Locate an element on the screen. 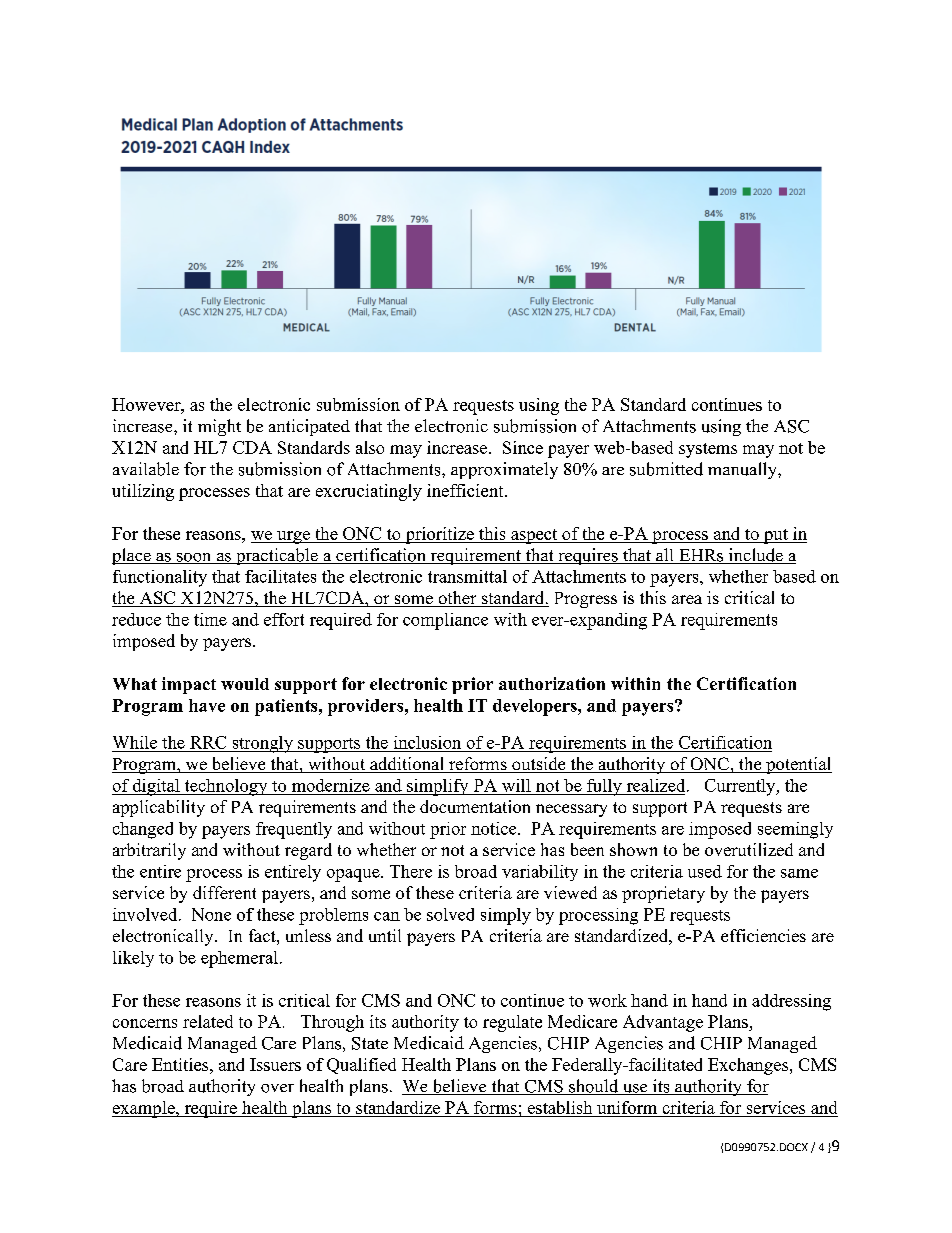  Exchanges is located at coordinates (748, 1066).
